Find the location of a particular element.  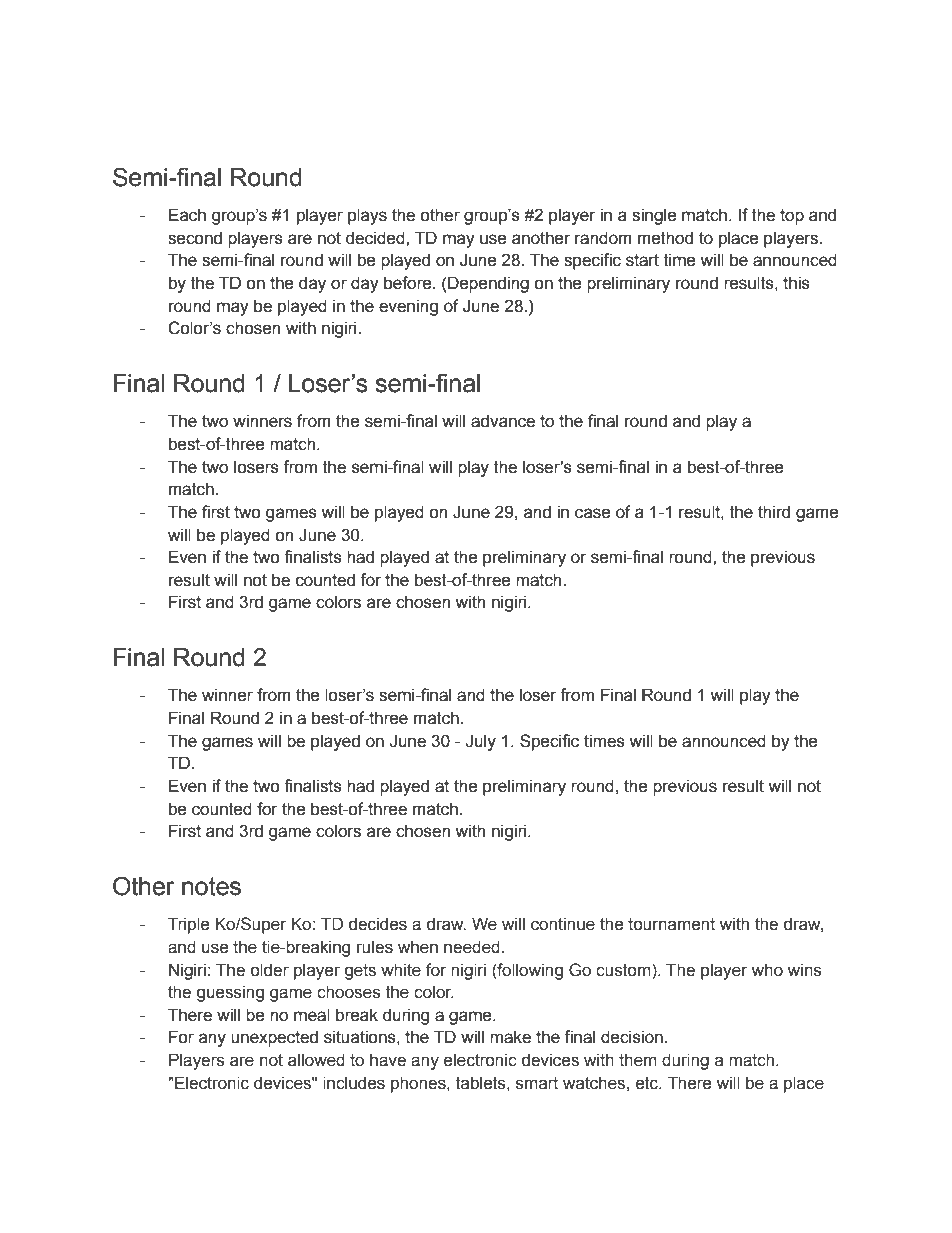

case is located at coordinates (593, 513).
